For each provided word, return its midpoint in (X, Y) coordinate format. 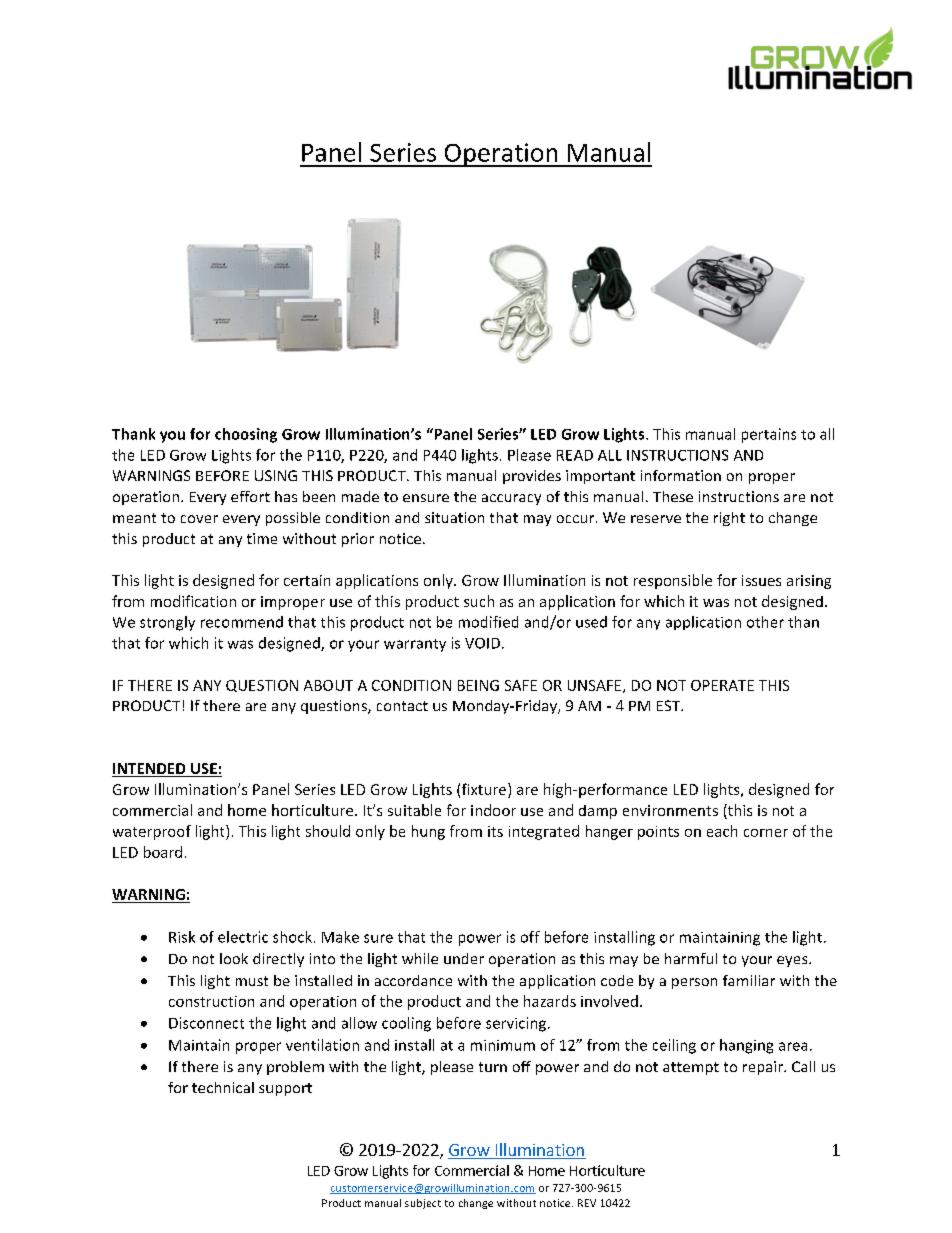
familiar (749, 980)
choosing (246, 435)
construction (211, 1001)
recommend (242, 622)
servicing (516, 1024)
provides (532, 477)
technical (223, 1087)
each (722, 831)
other (765, 622)
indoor (493, 810)
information (681, 475)
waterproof (152, 832)
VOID (482, 643)
